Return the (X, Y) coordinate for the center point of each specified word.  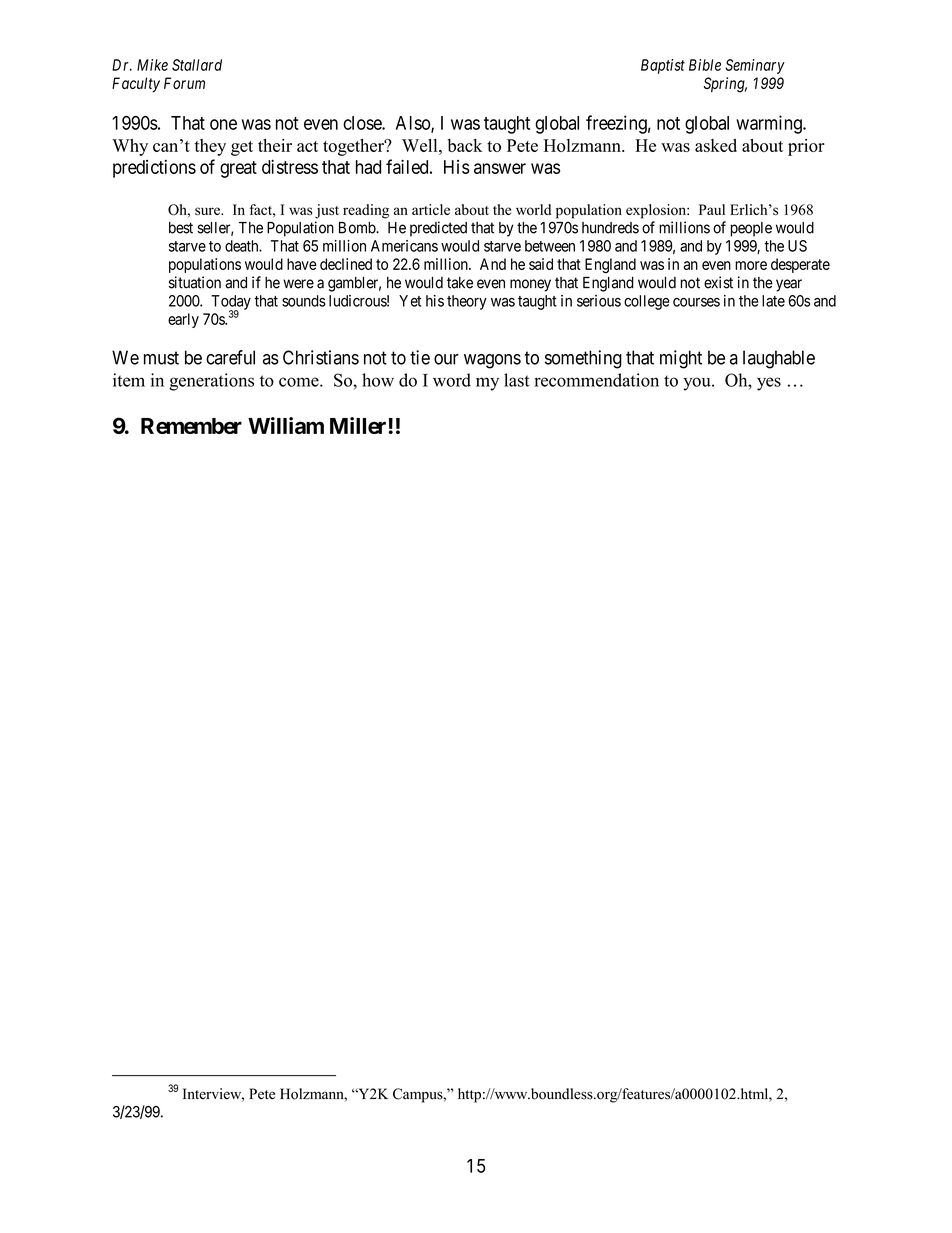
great (238, 169)
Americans (404, 246)
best (181, 228)
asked (716, 145)
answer (500, 168)
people (751, 229)
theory (467, 302)
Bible (705, 65)
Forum (184, 83)
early (183, 320)
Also (414, 124)
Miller (359, 425)
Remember (191, 426)
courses (696, 302)
